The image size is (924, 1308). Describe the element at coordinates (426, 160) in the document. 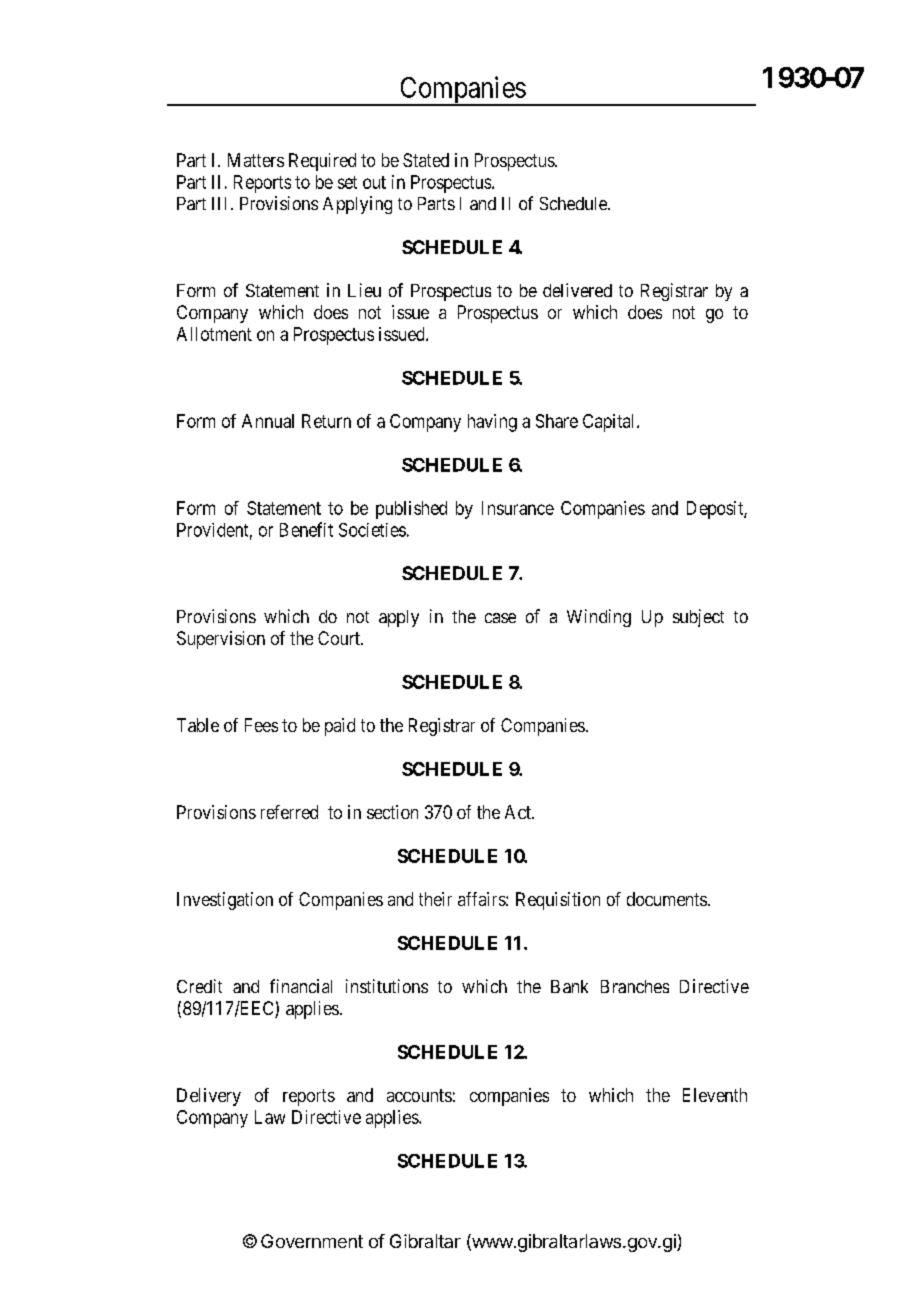

I see `Stated` at that location.
